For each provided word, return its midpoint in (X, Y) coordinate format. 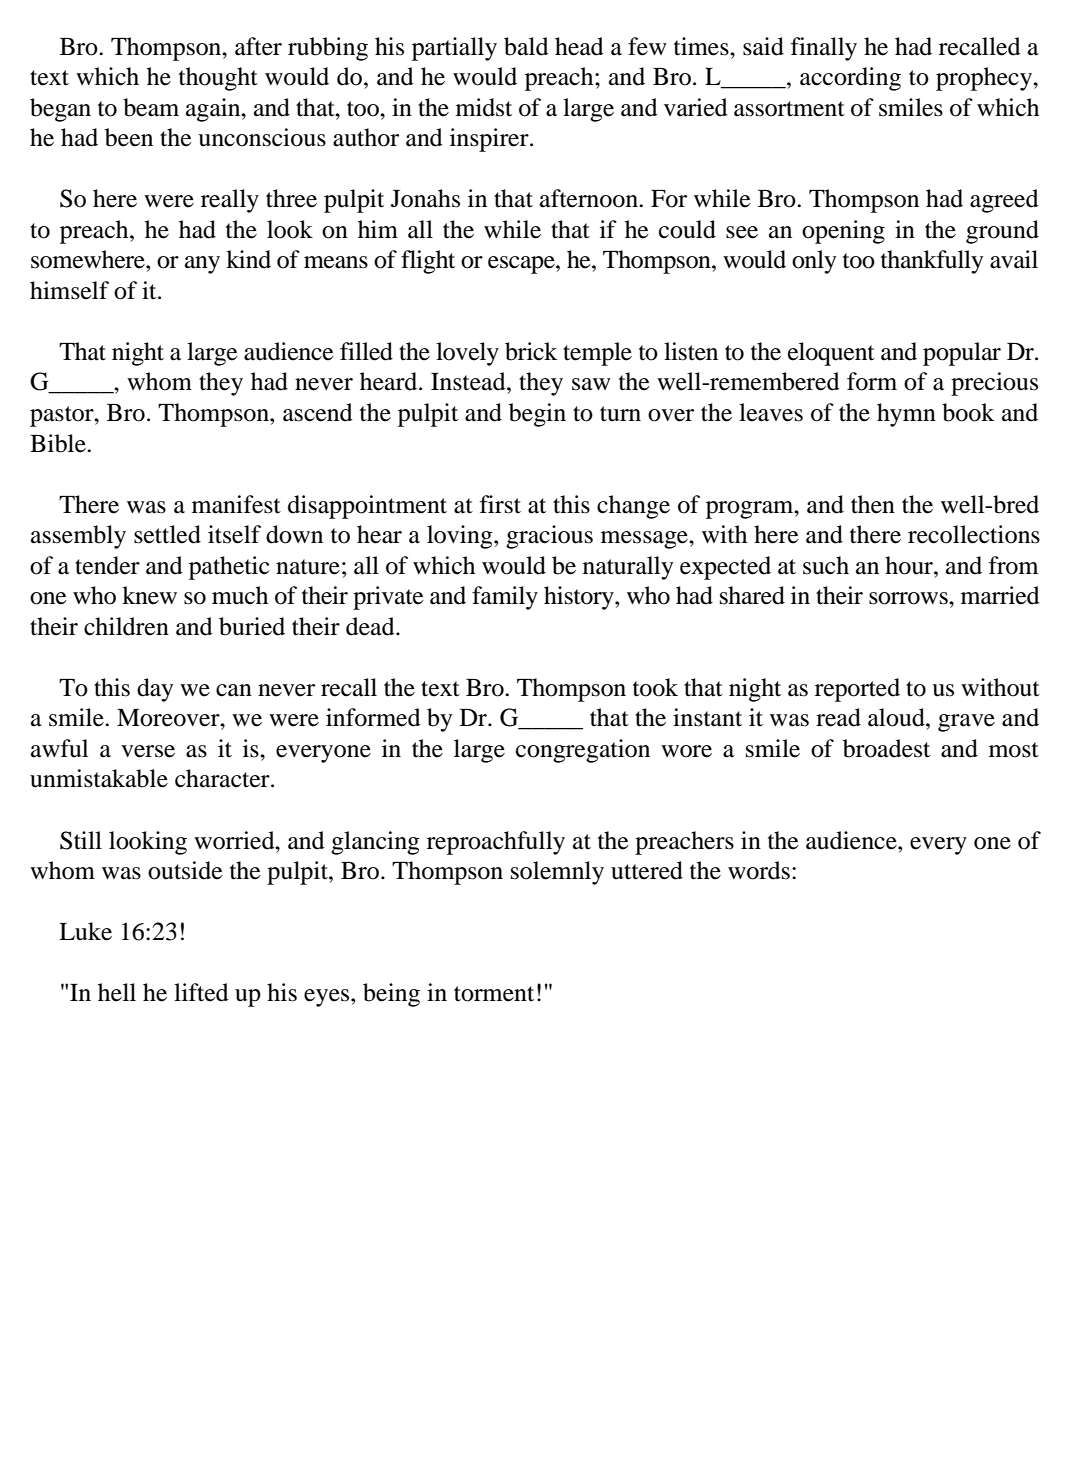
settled (167, 534)
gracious (549, 537)
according (850, 79)
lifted (201, 992)
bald (526, 46)
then (873, 504)
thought (218, 79)
